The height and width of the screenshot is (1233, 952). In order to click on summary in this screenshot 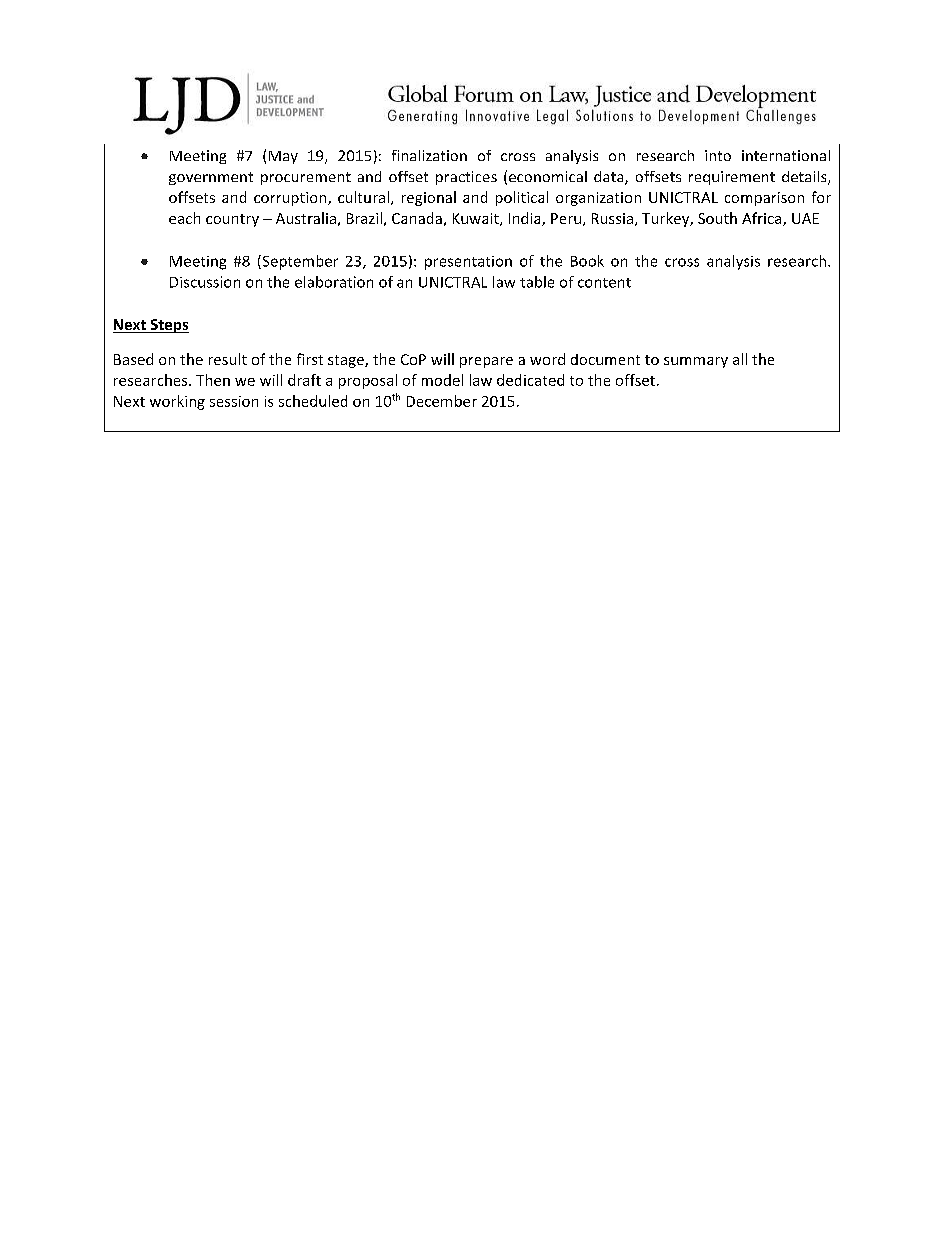, I will do `click(696, 362)`.
